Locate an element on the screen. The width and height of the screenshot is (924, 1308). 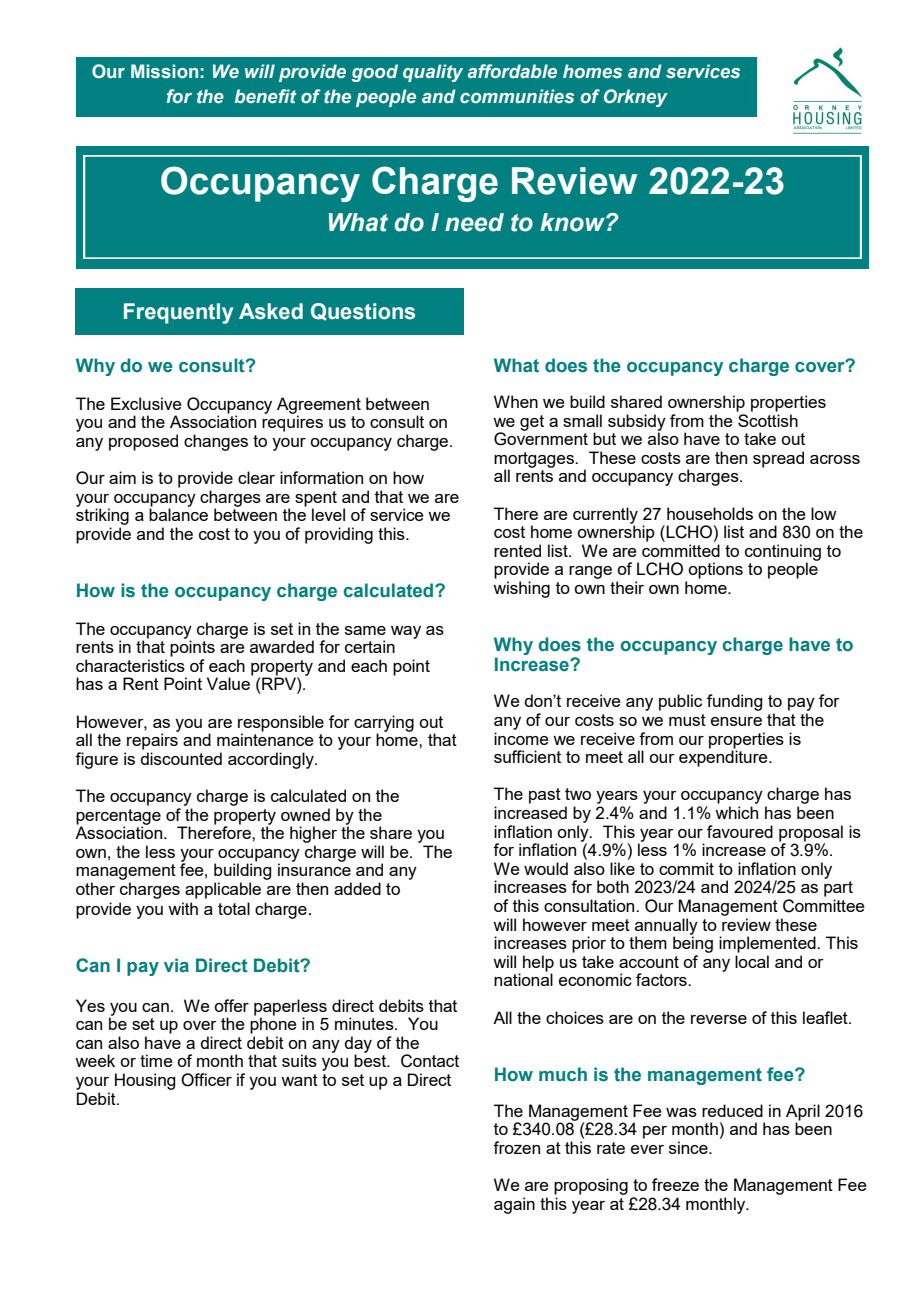
Scottish is located at coordinates (767, 419).
